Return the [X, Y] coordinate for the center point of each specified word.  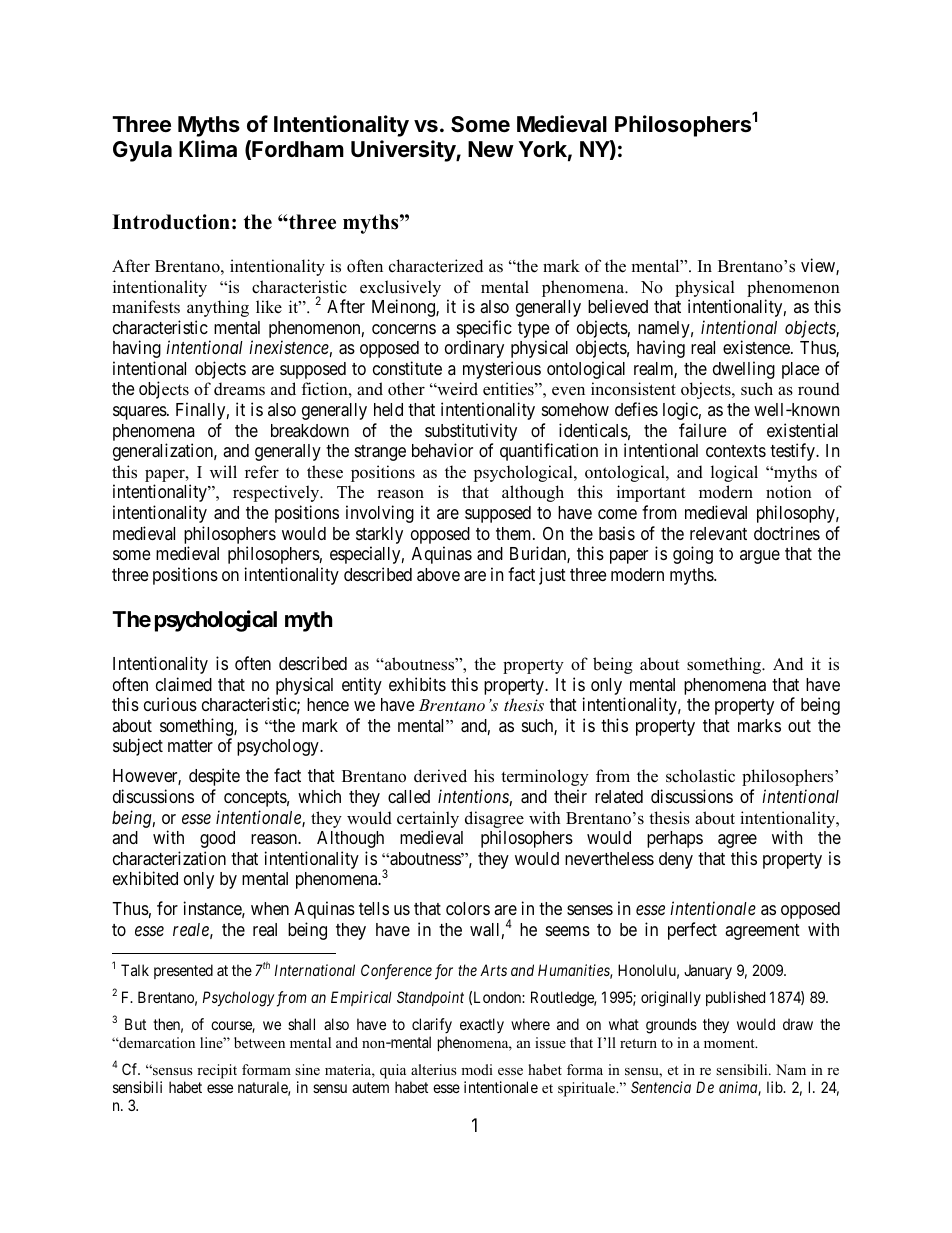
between [259, 1042]
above [438, 574]
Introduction [171, 222]
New [491, 149]
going [693, 555]
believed [618, 306]
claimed [184, 684]
